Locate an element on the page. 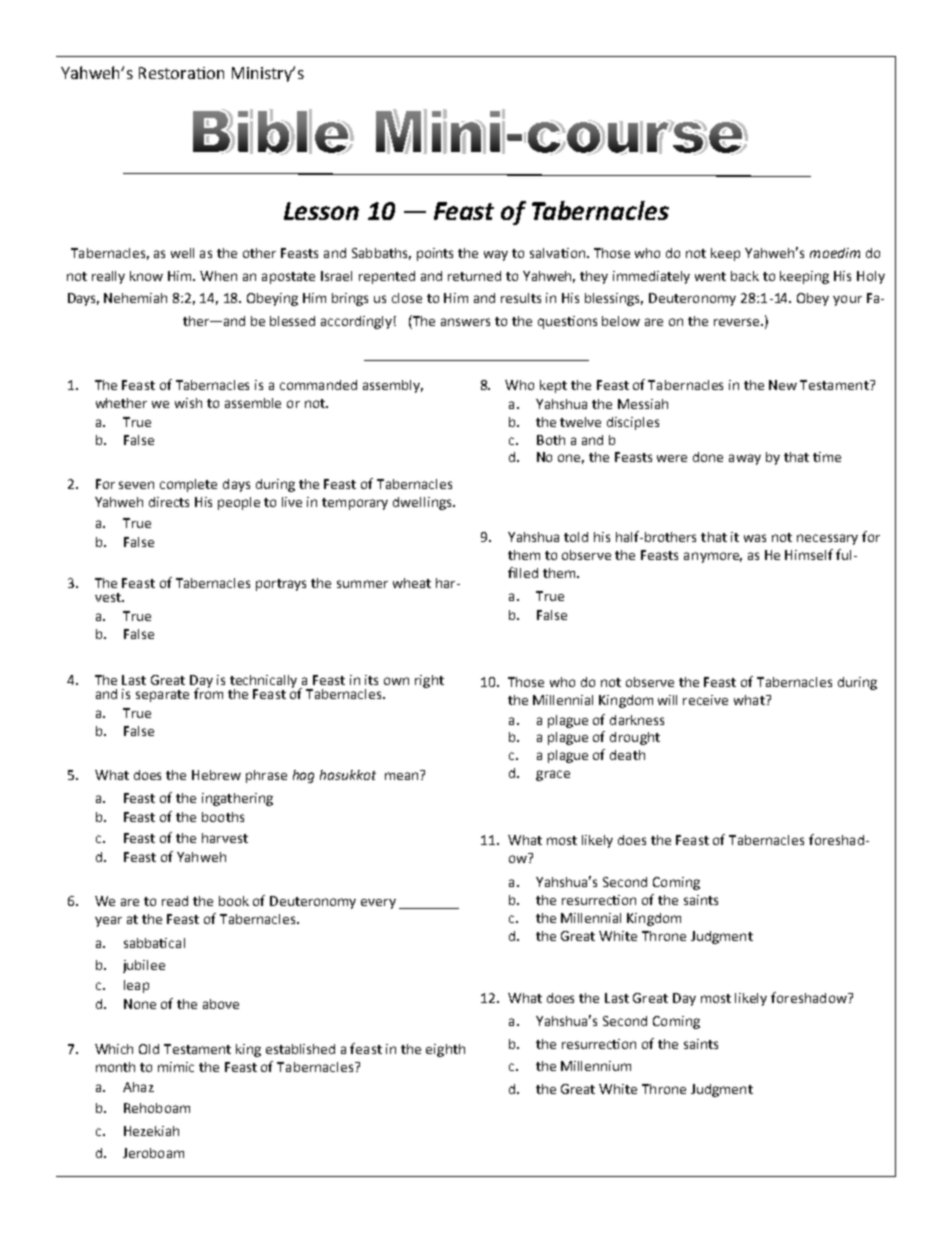 The width and height of the document is (952, 1233). Rehoboam is located at coordinates (157, 1108).
